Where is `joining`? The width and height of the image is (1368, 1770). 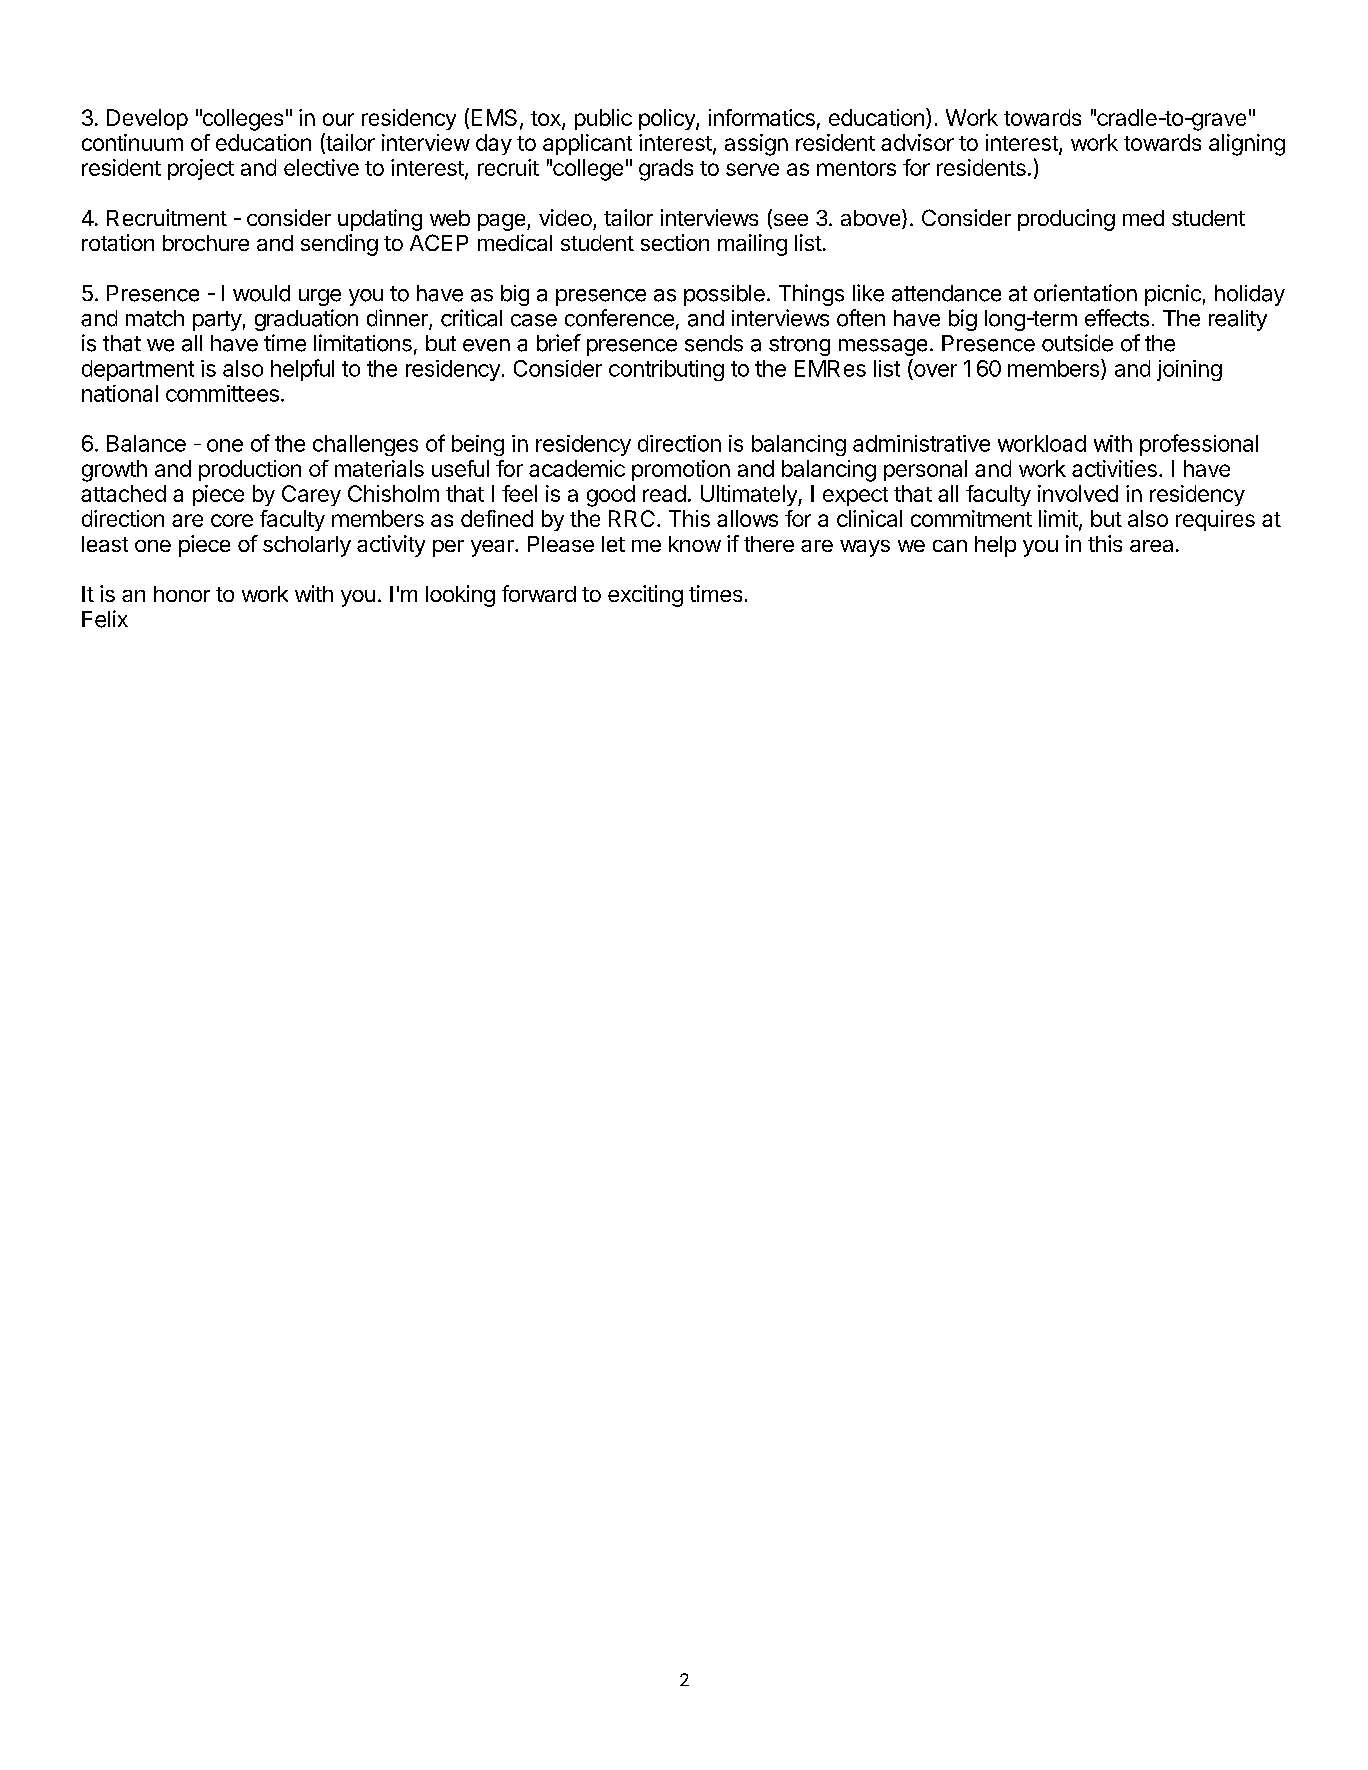 joining is located at coordinates (1189, 370).
